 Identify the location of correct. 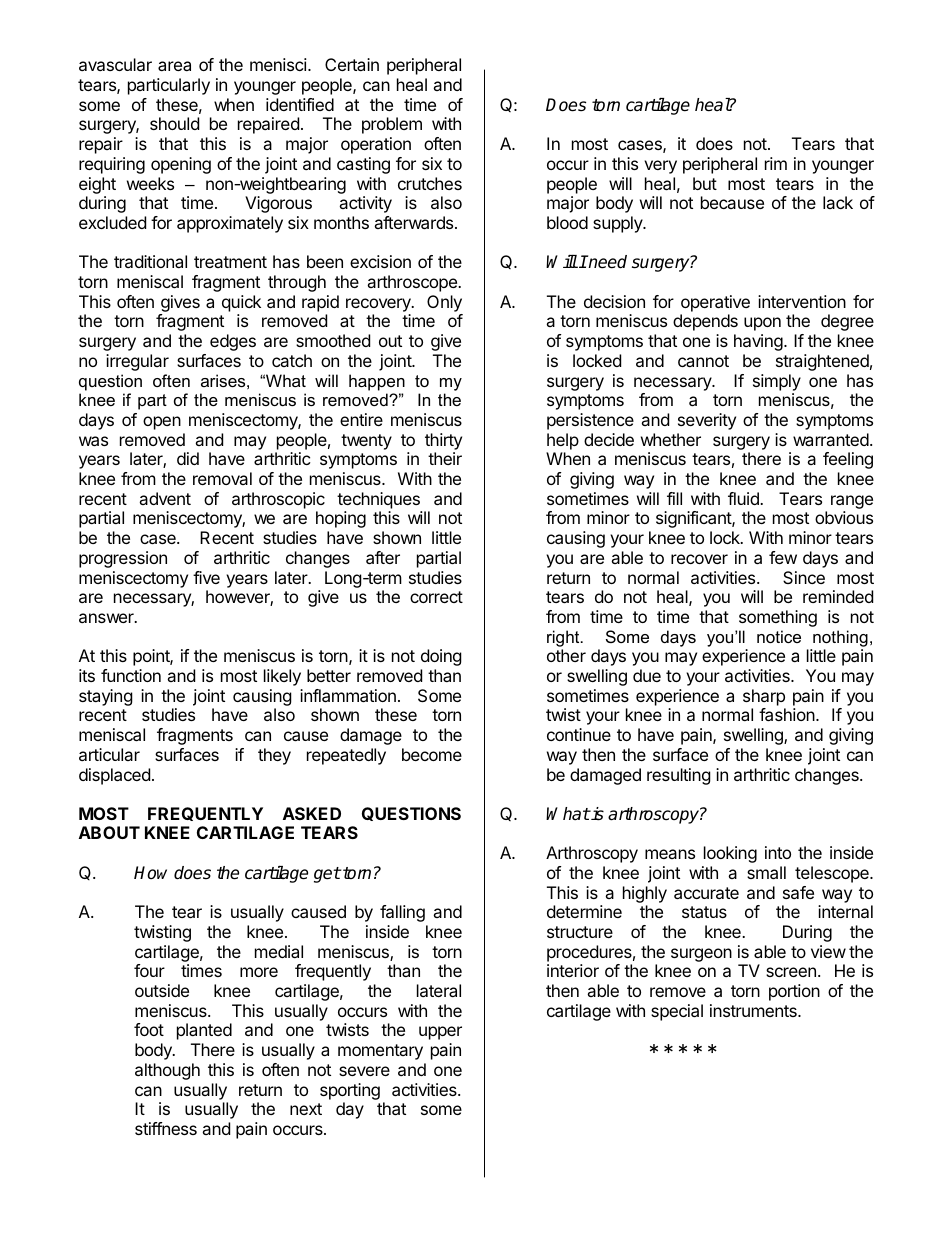
(436, 597).
